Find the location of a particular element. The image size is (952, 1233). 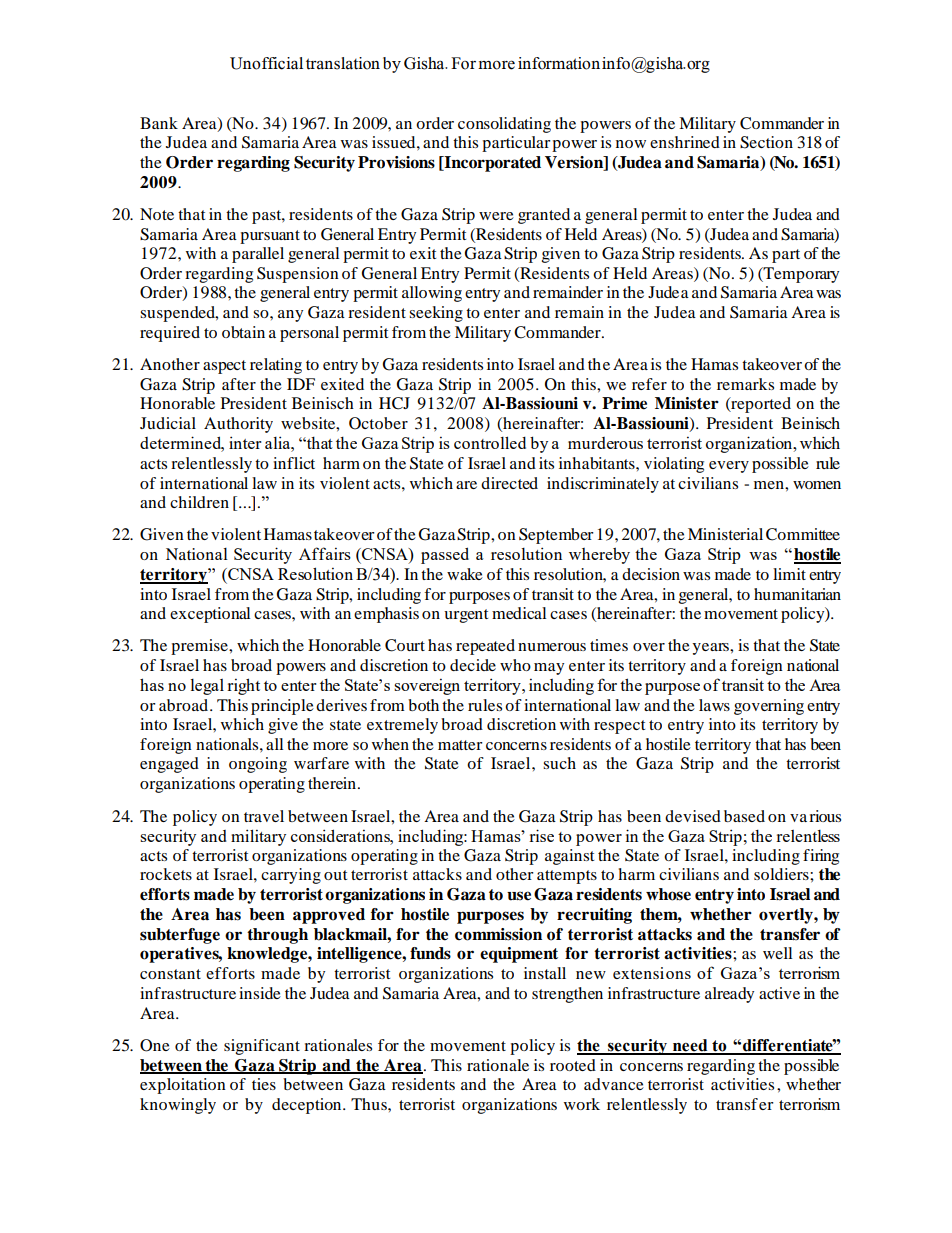

remarks is located at coordinates (745, 384).
